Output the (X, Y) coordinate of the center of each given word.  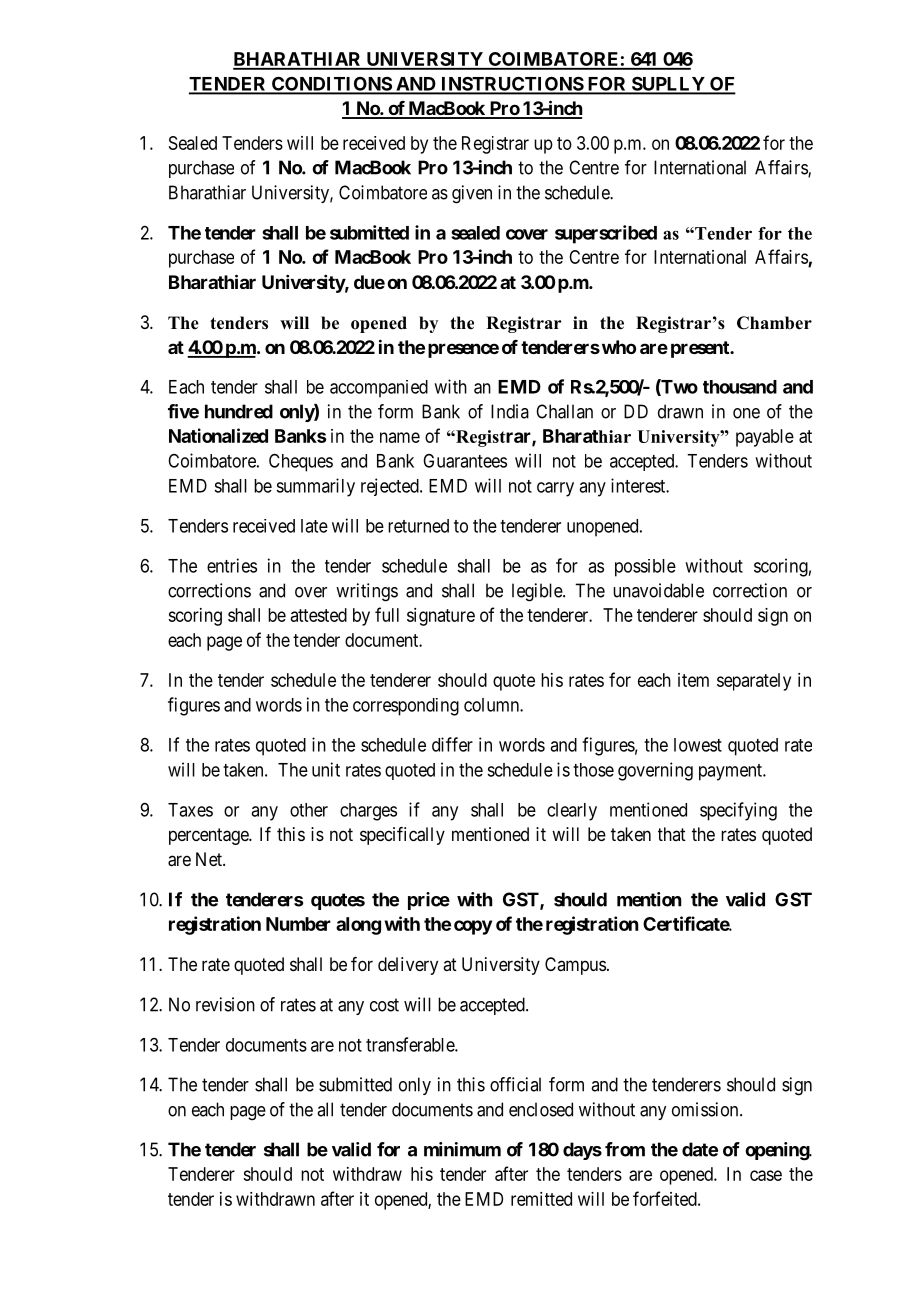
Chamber (774, 323)
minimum (462, 1149)
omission (706, 1109)
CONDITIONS (331, 85)
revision (225, 1004)
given (472, 194)
